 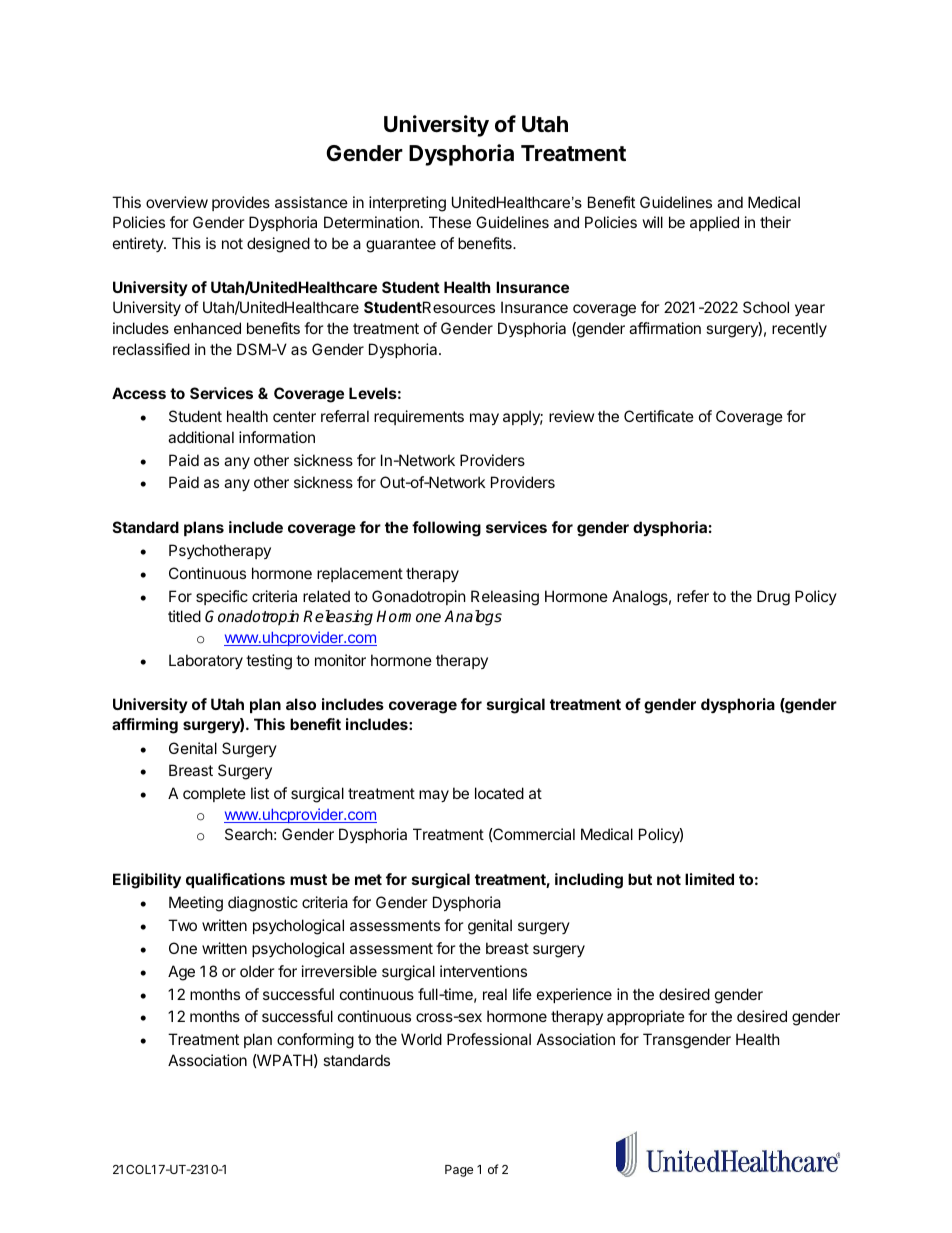 I want to click on Drug, so click(x=773, y=598).
